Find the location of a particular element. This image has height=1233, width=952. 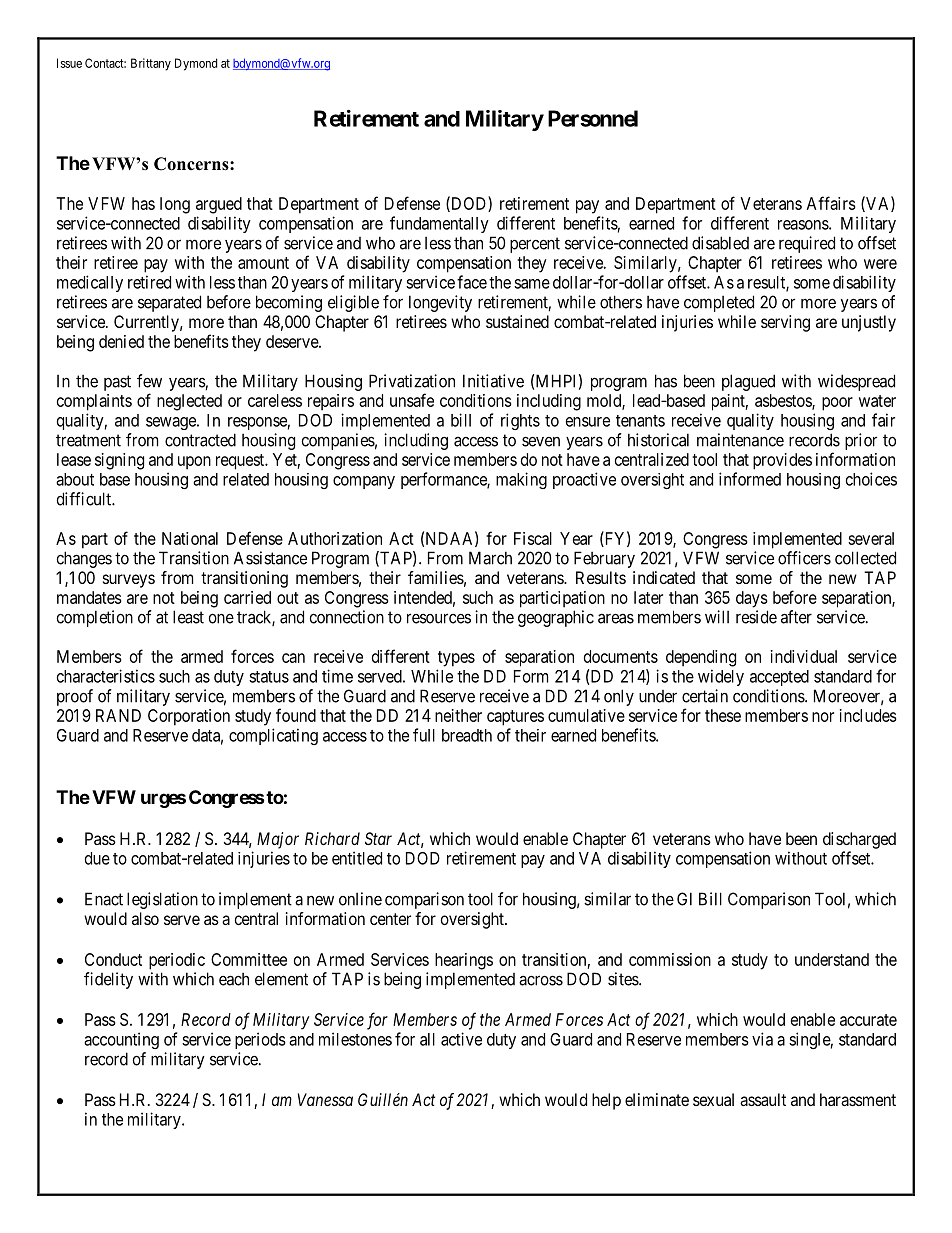

Personnel is located at coordinates (593, 118).
